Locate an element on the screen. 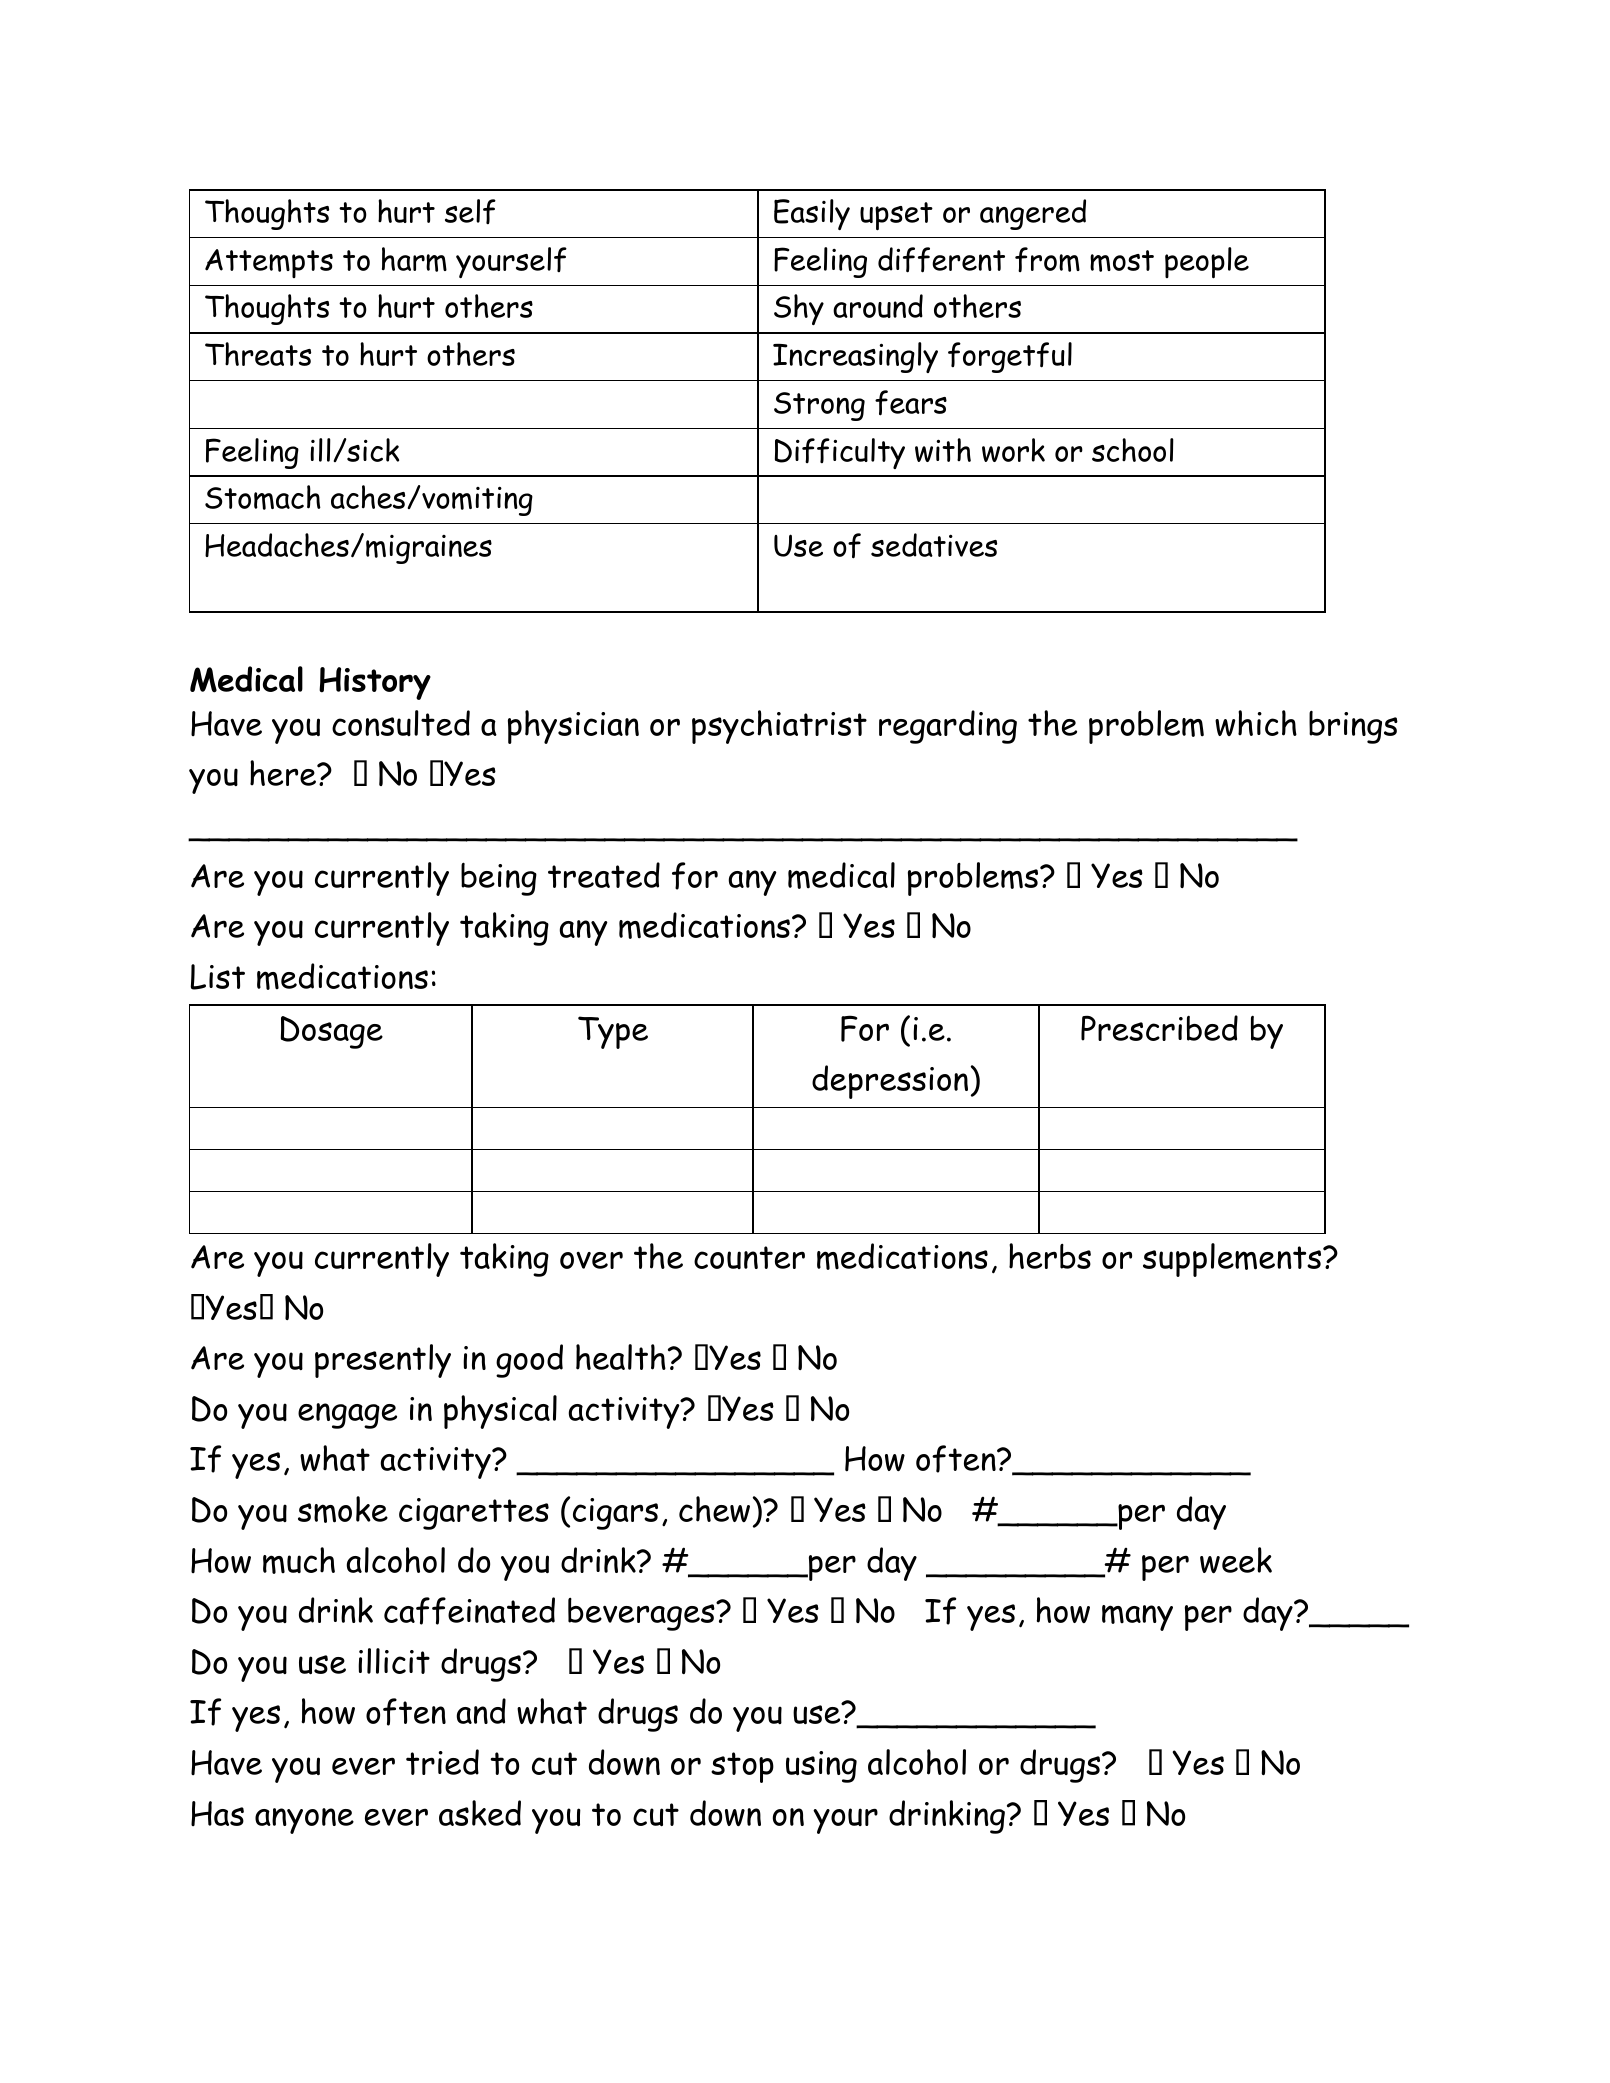 The width and height of the screenshot is (1610, 2083). anyone is located at coordinates (304, 1821).
